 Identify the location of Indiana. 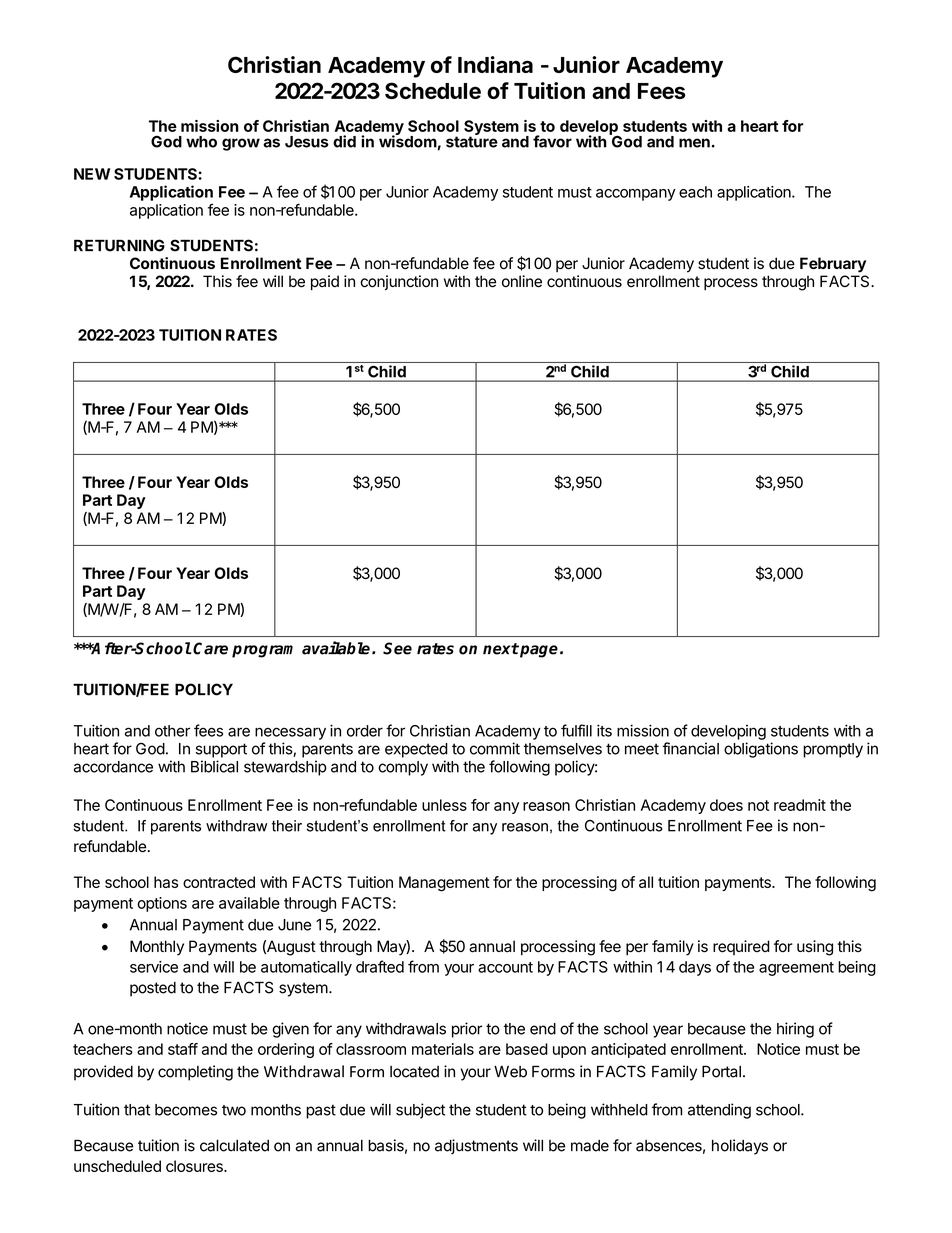
(495, 64).
